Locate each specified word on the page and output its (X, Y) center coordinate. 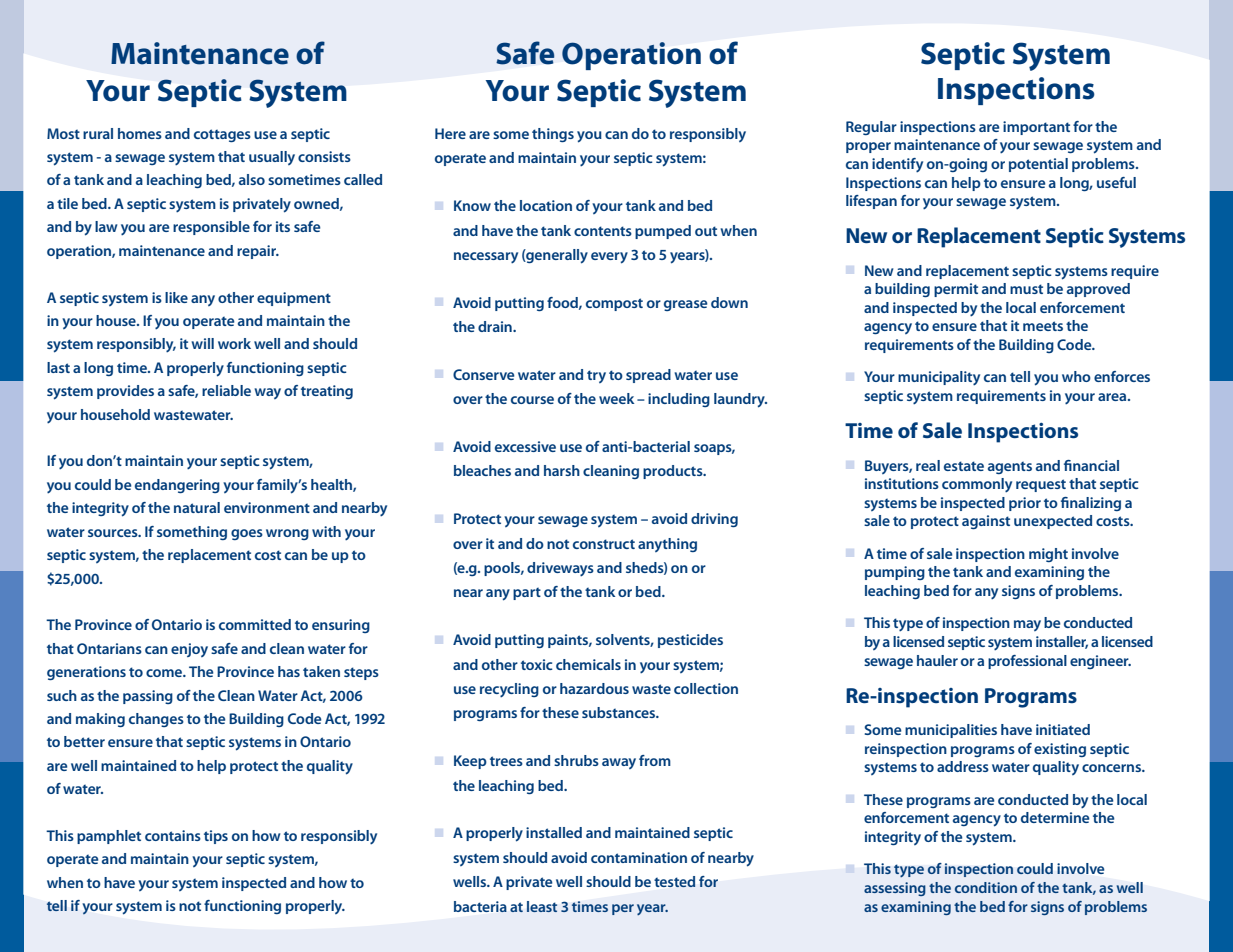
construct (604, 544)
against (986, 522)
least (542, 906)
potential (1038, 165)
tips (216, 837)
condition (986, 887)
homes (140, 133)
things (553, 135)
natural (197, 507)
